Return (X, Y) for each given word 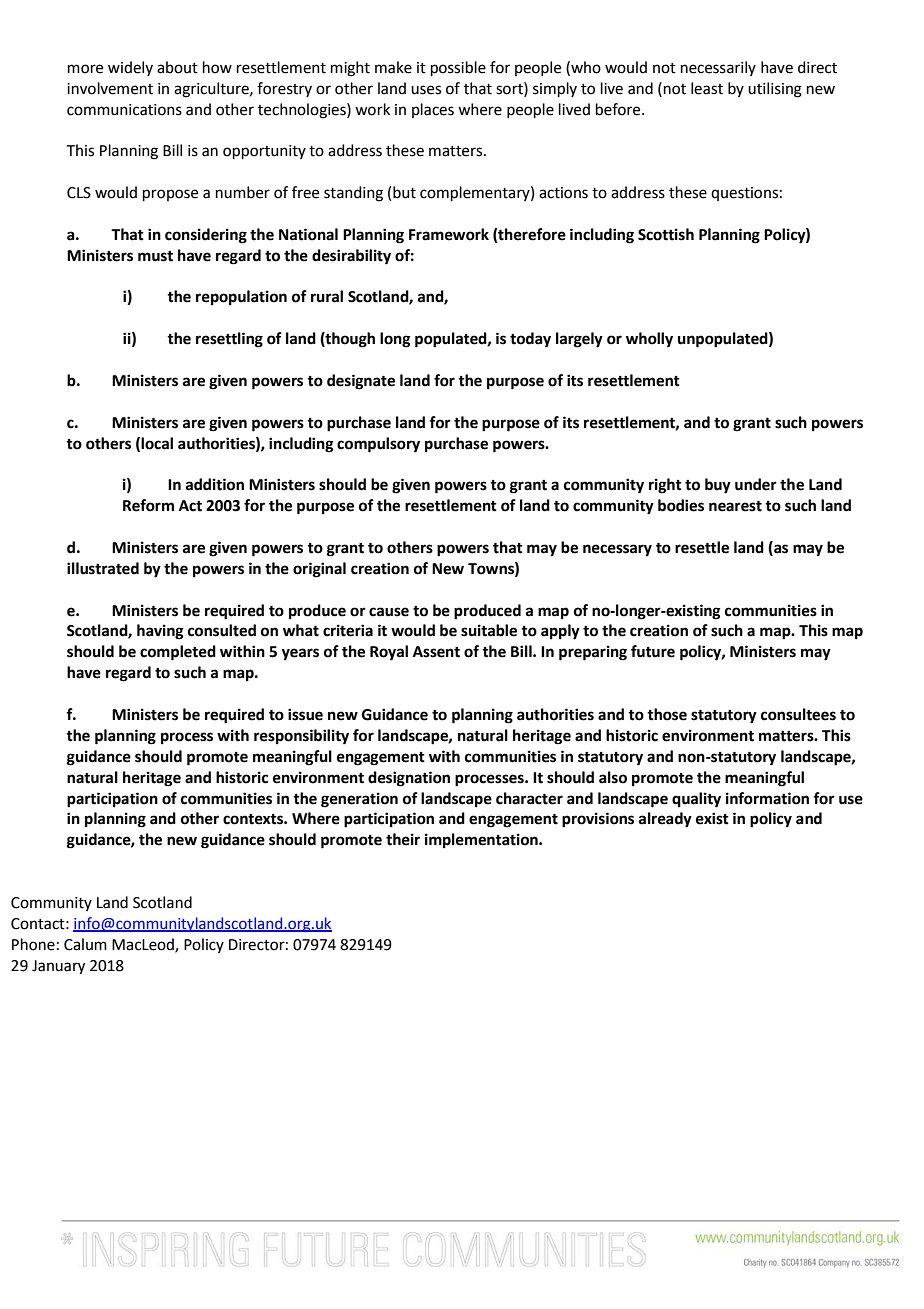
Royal (389, 653)
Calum (85, 944)
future (653, 651)
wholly (649, 340)
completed (178, 653)
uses (426, 90)
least (707, 88)
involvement (110, 88)
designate (361, 382)
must (155, 256)
